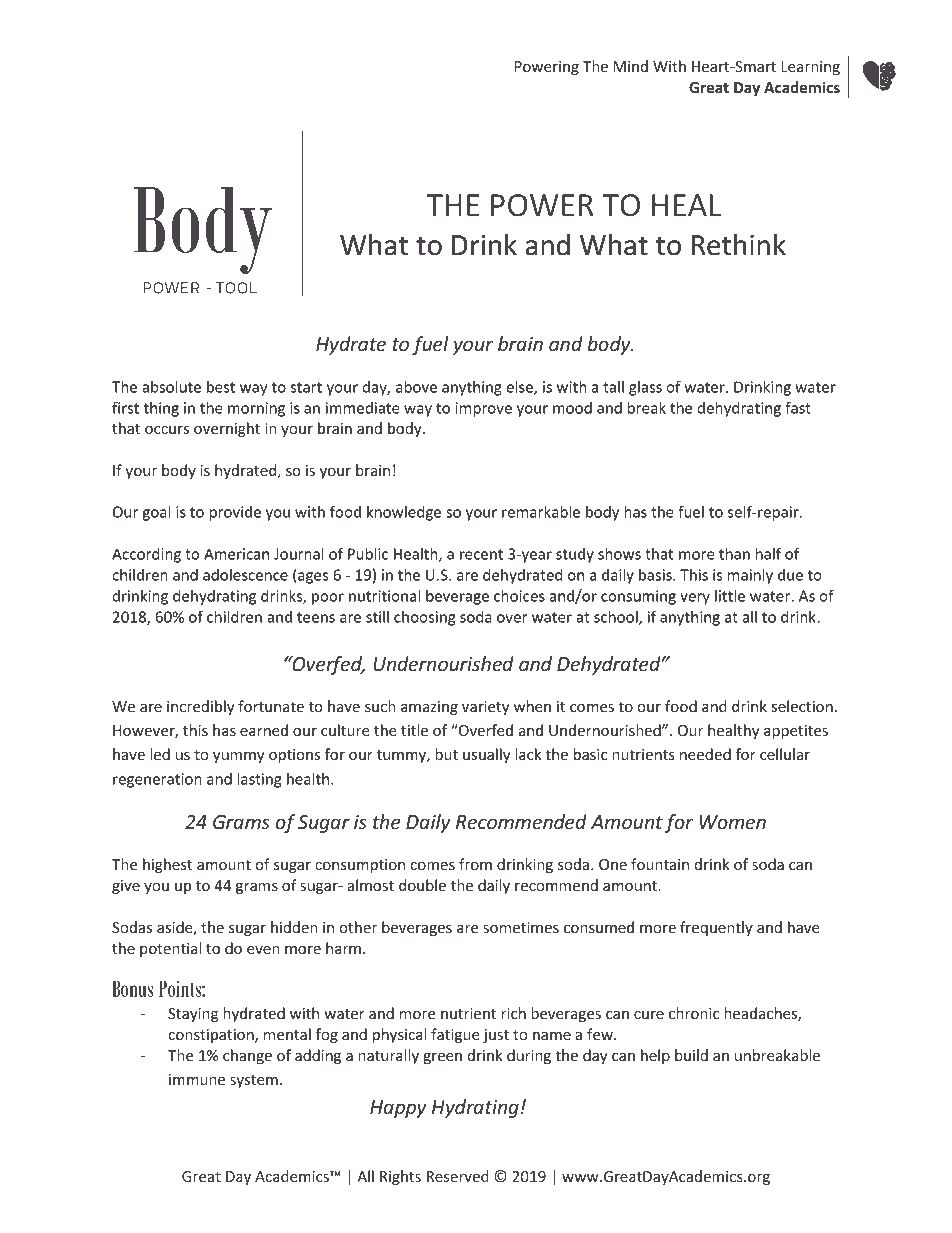  What do you see at coordinates (167, 430) in the document?
I see `occurs` at bounding box center [167, 430].
